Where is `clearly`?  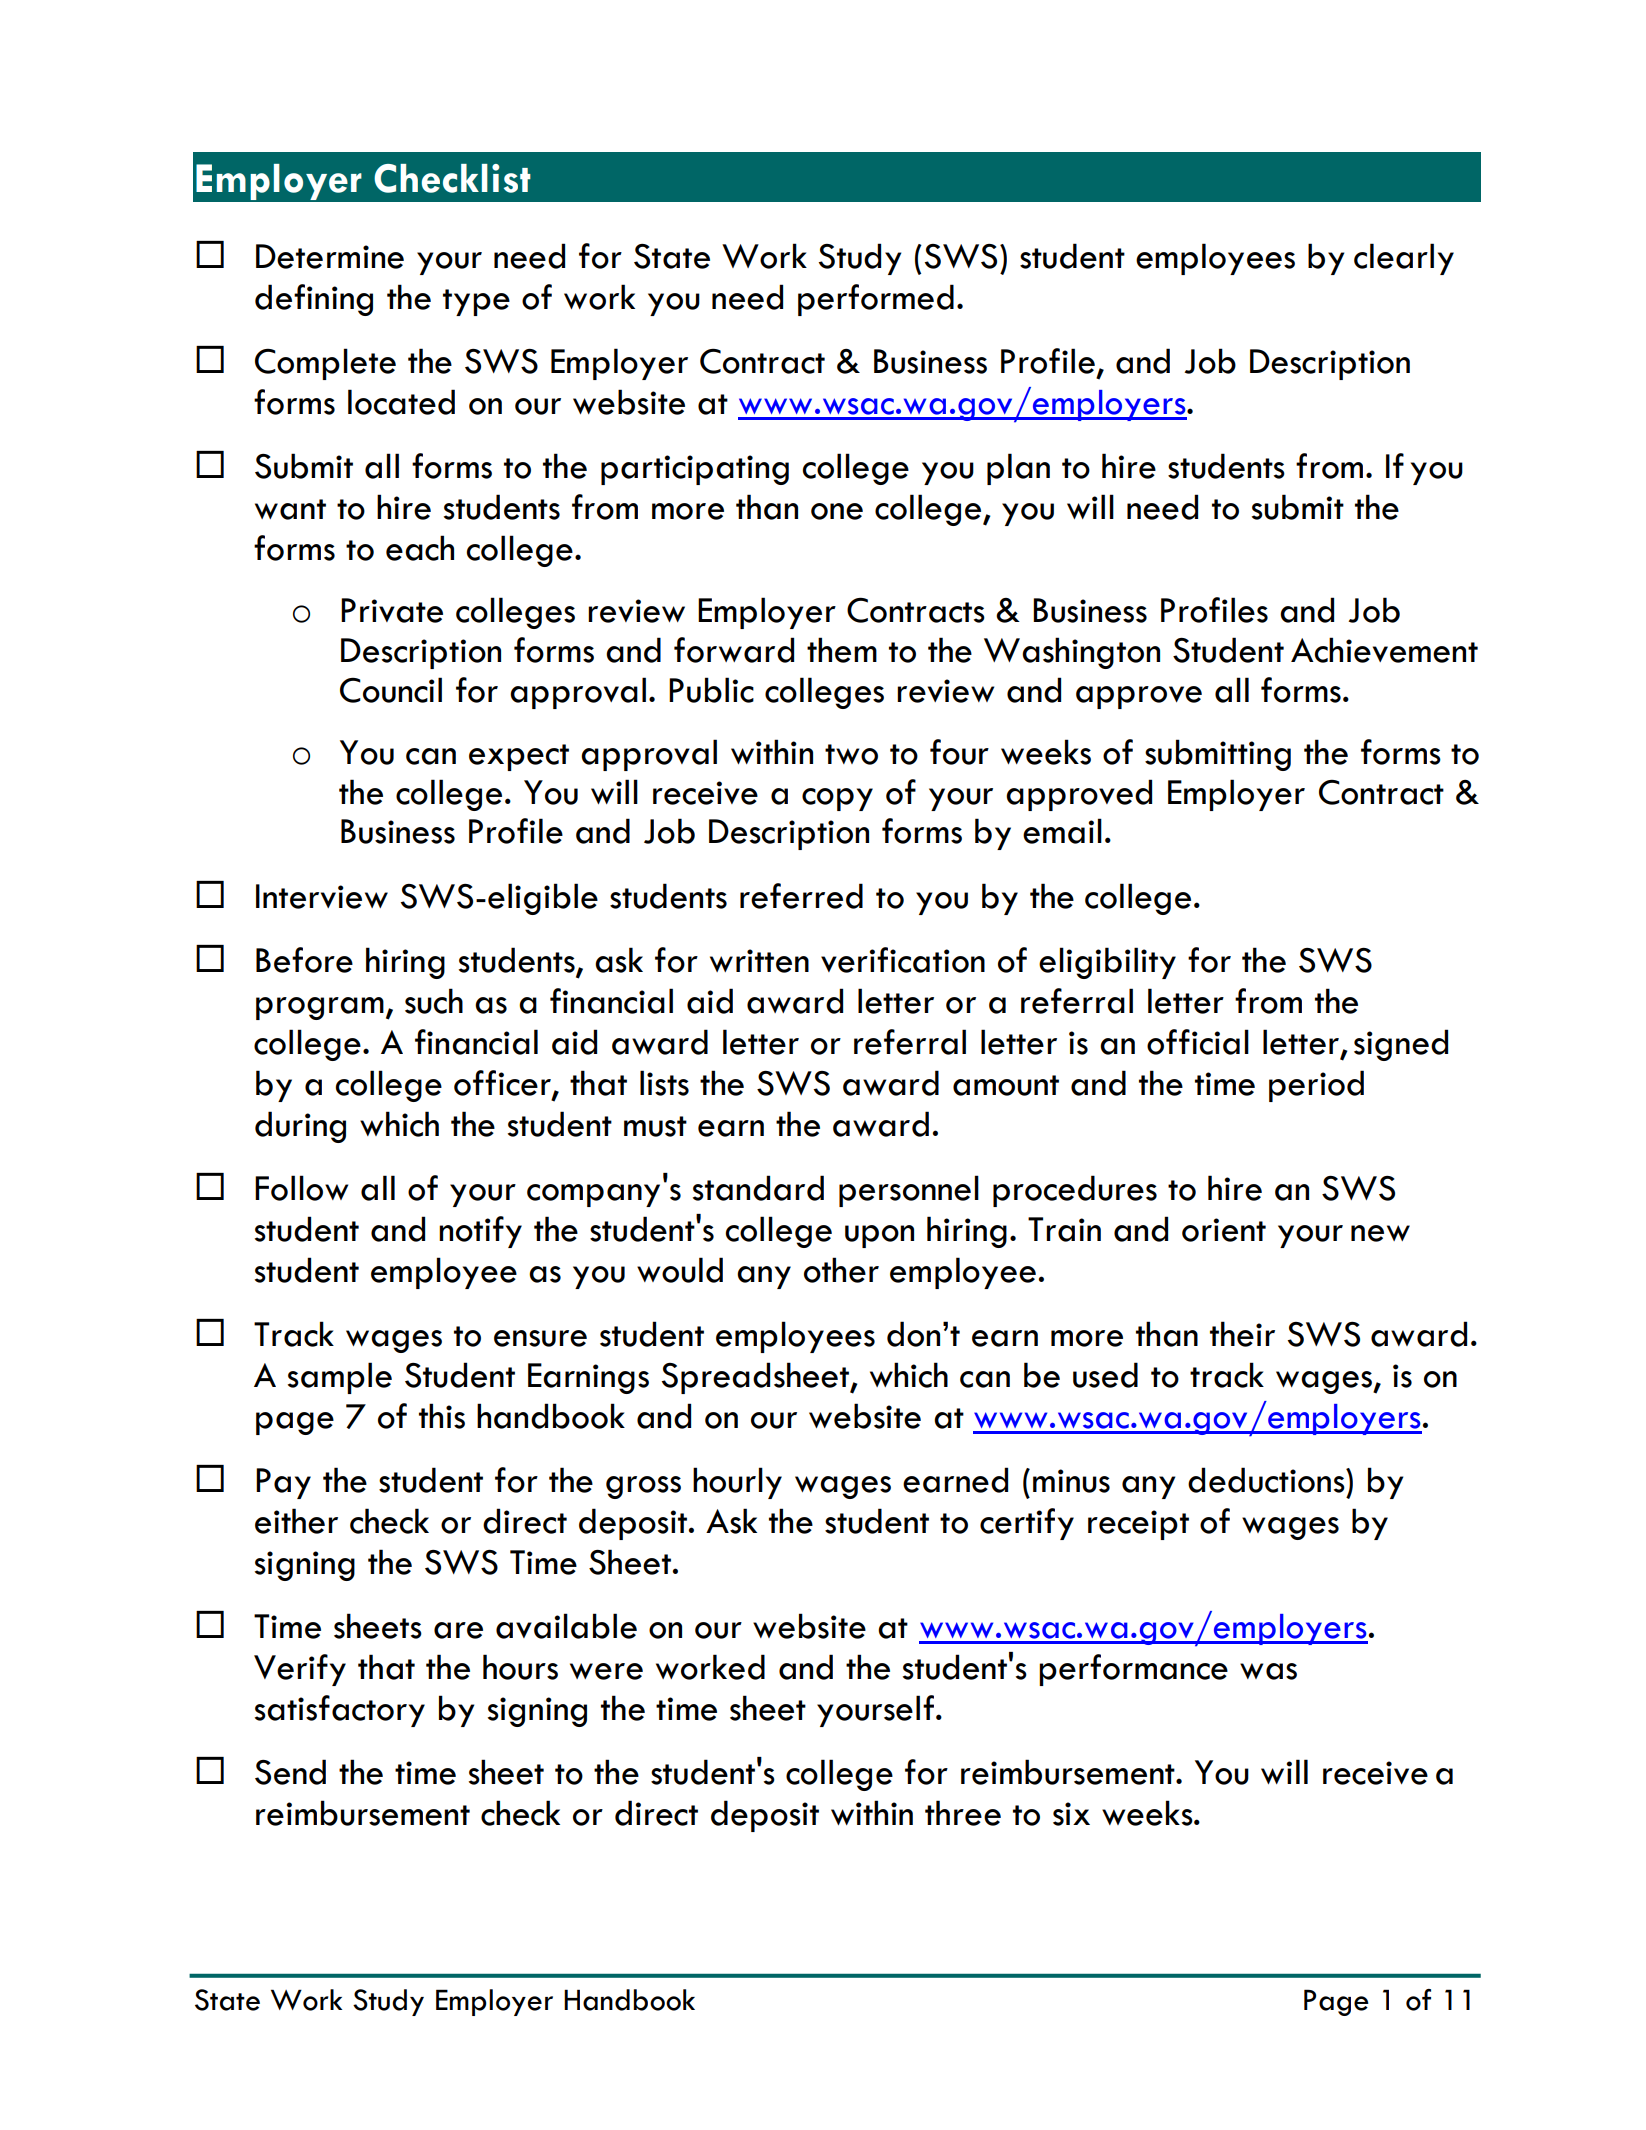
clearly is located at coordinates (1404, 259).
